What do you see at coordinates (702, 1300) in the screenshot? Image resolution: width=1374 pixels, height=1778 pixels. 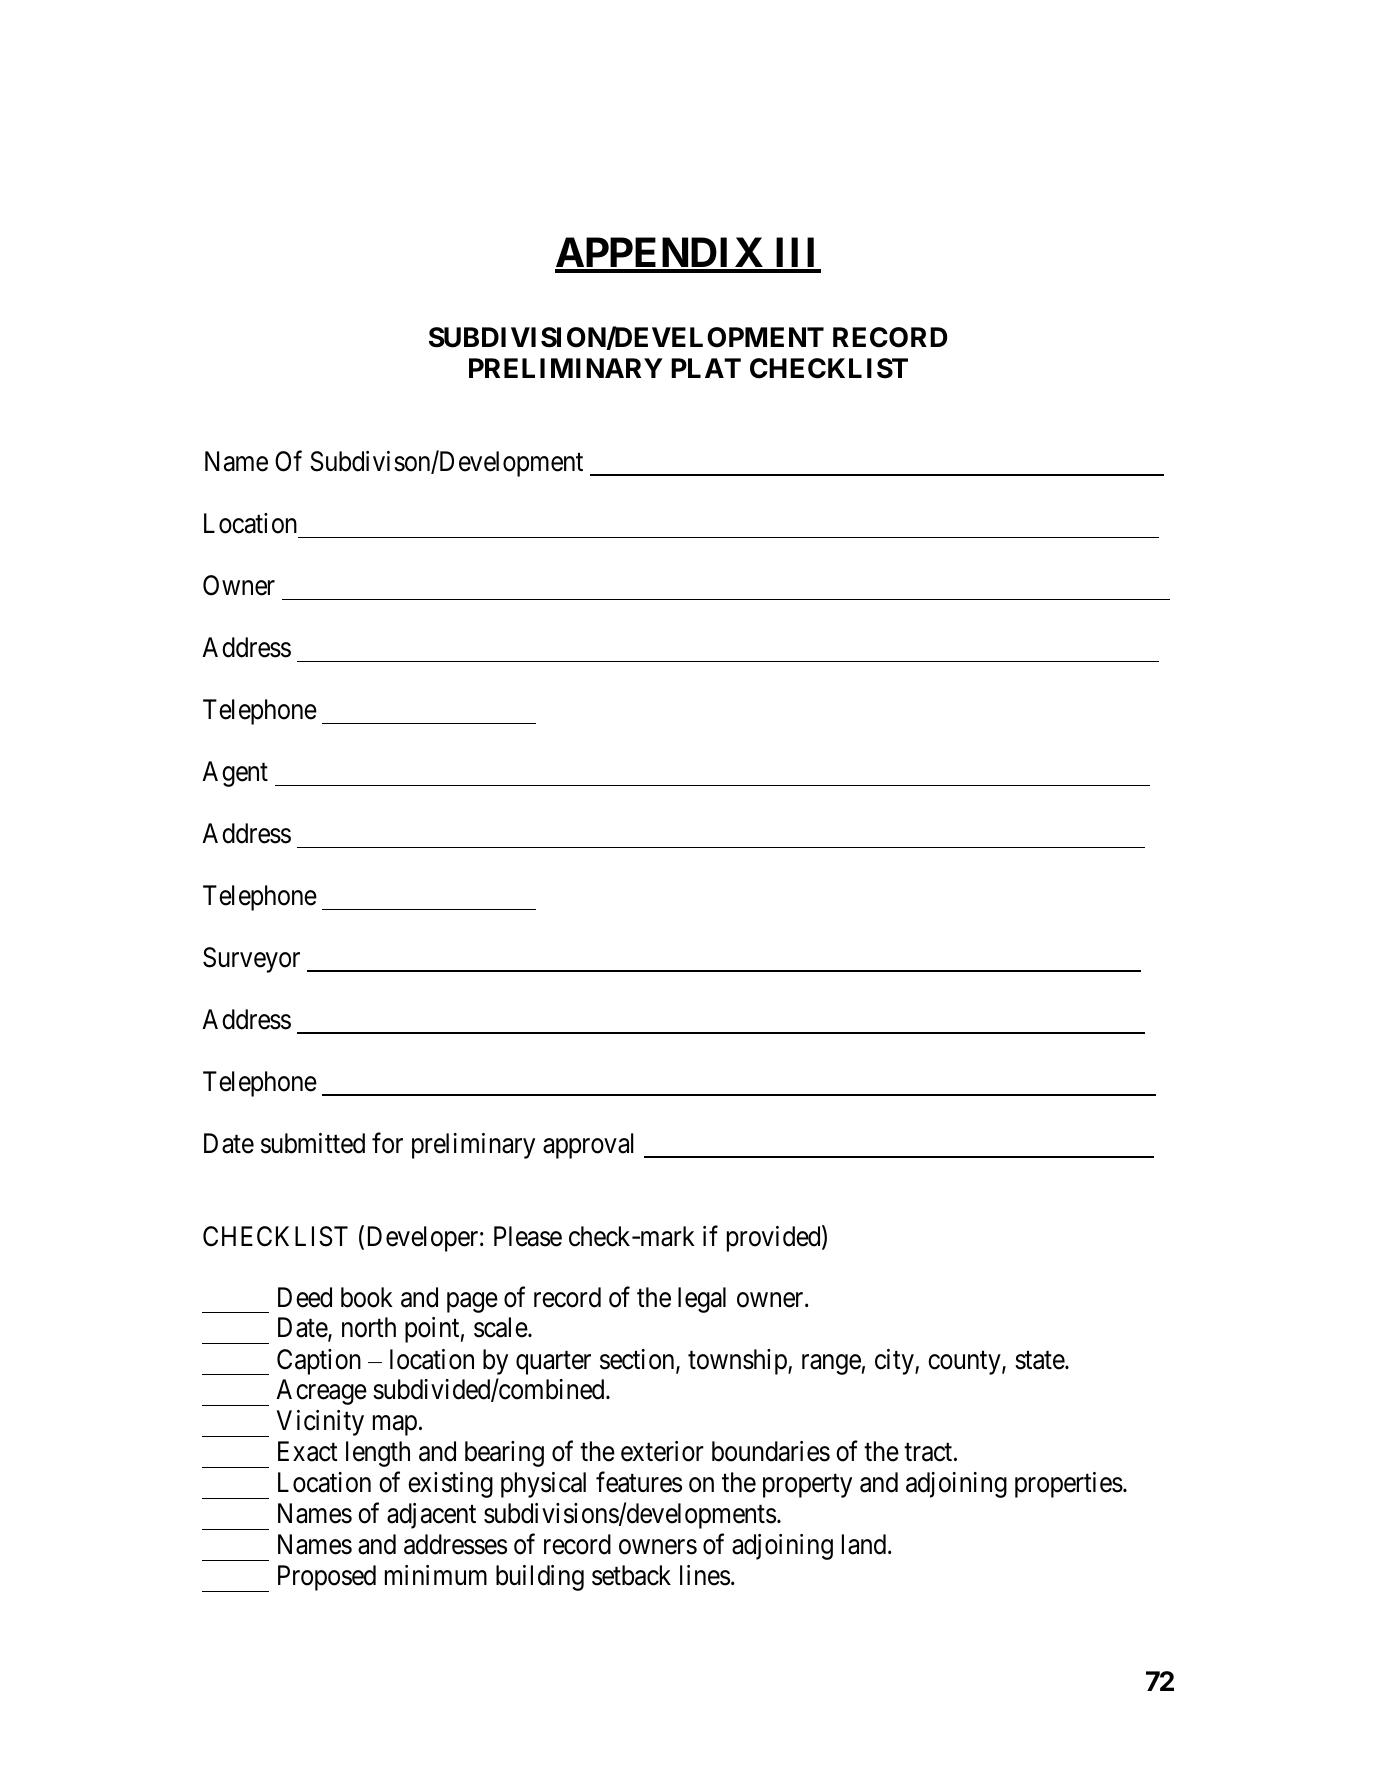 I see `legal` at bounding box center [702, 1300].
